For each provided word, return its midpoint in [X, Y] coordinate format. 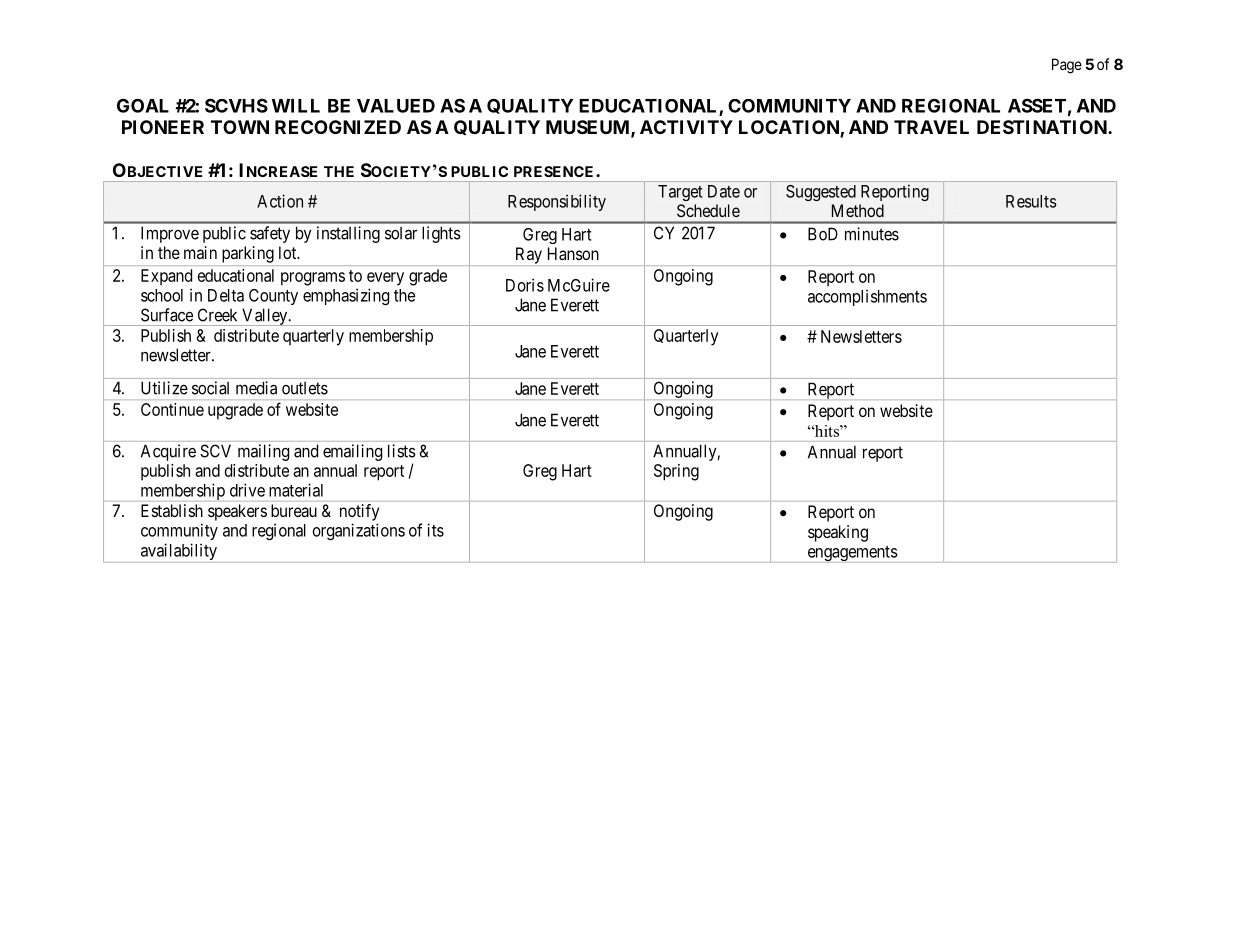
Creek [217, 315]
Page [1067, 66]
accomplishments [867, 297]
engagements [851, 554]
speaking [838, 533]
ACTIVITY [686, 127]
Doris [525, 285]
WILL [296, 106]
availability [178, 553]
